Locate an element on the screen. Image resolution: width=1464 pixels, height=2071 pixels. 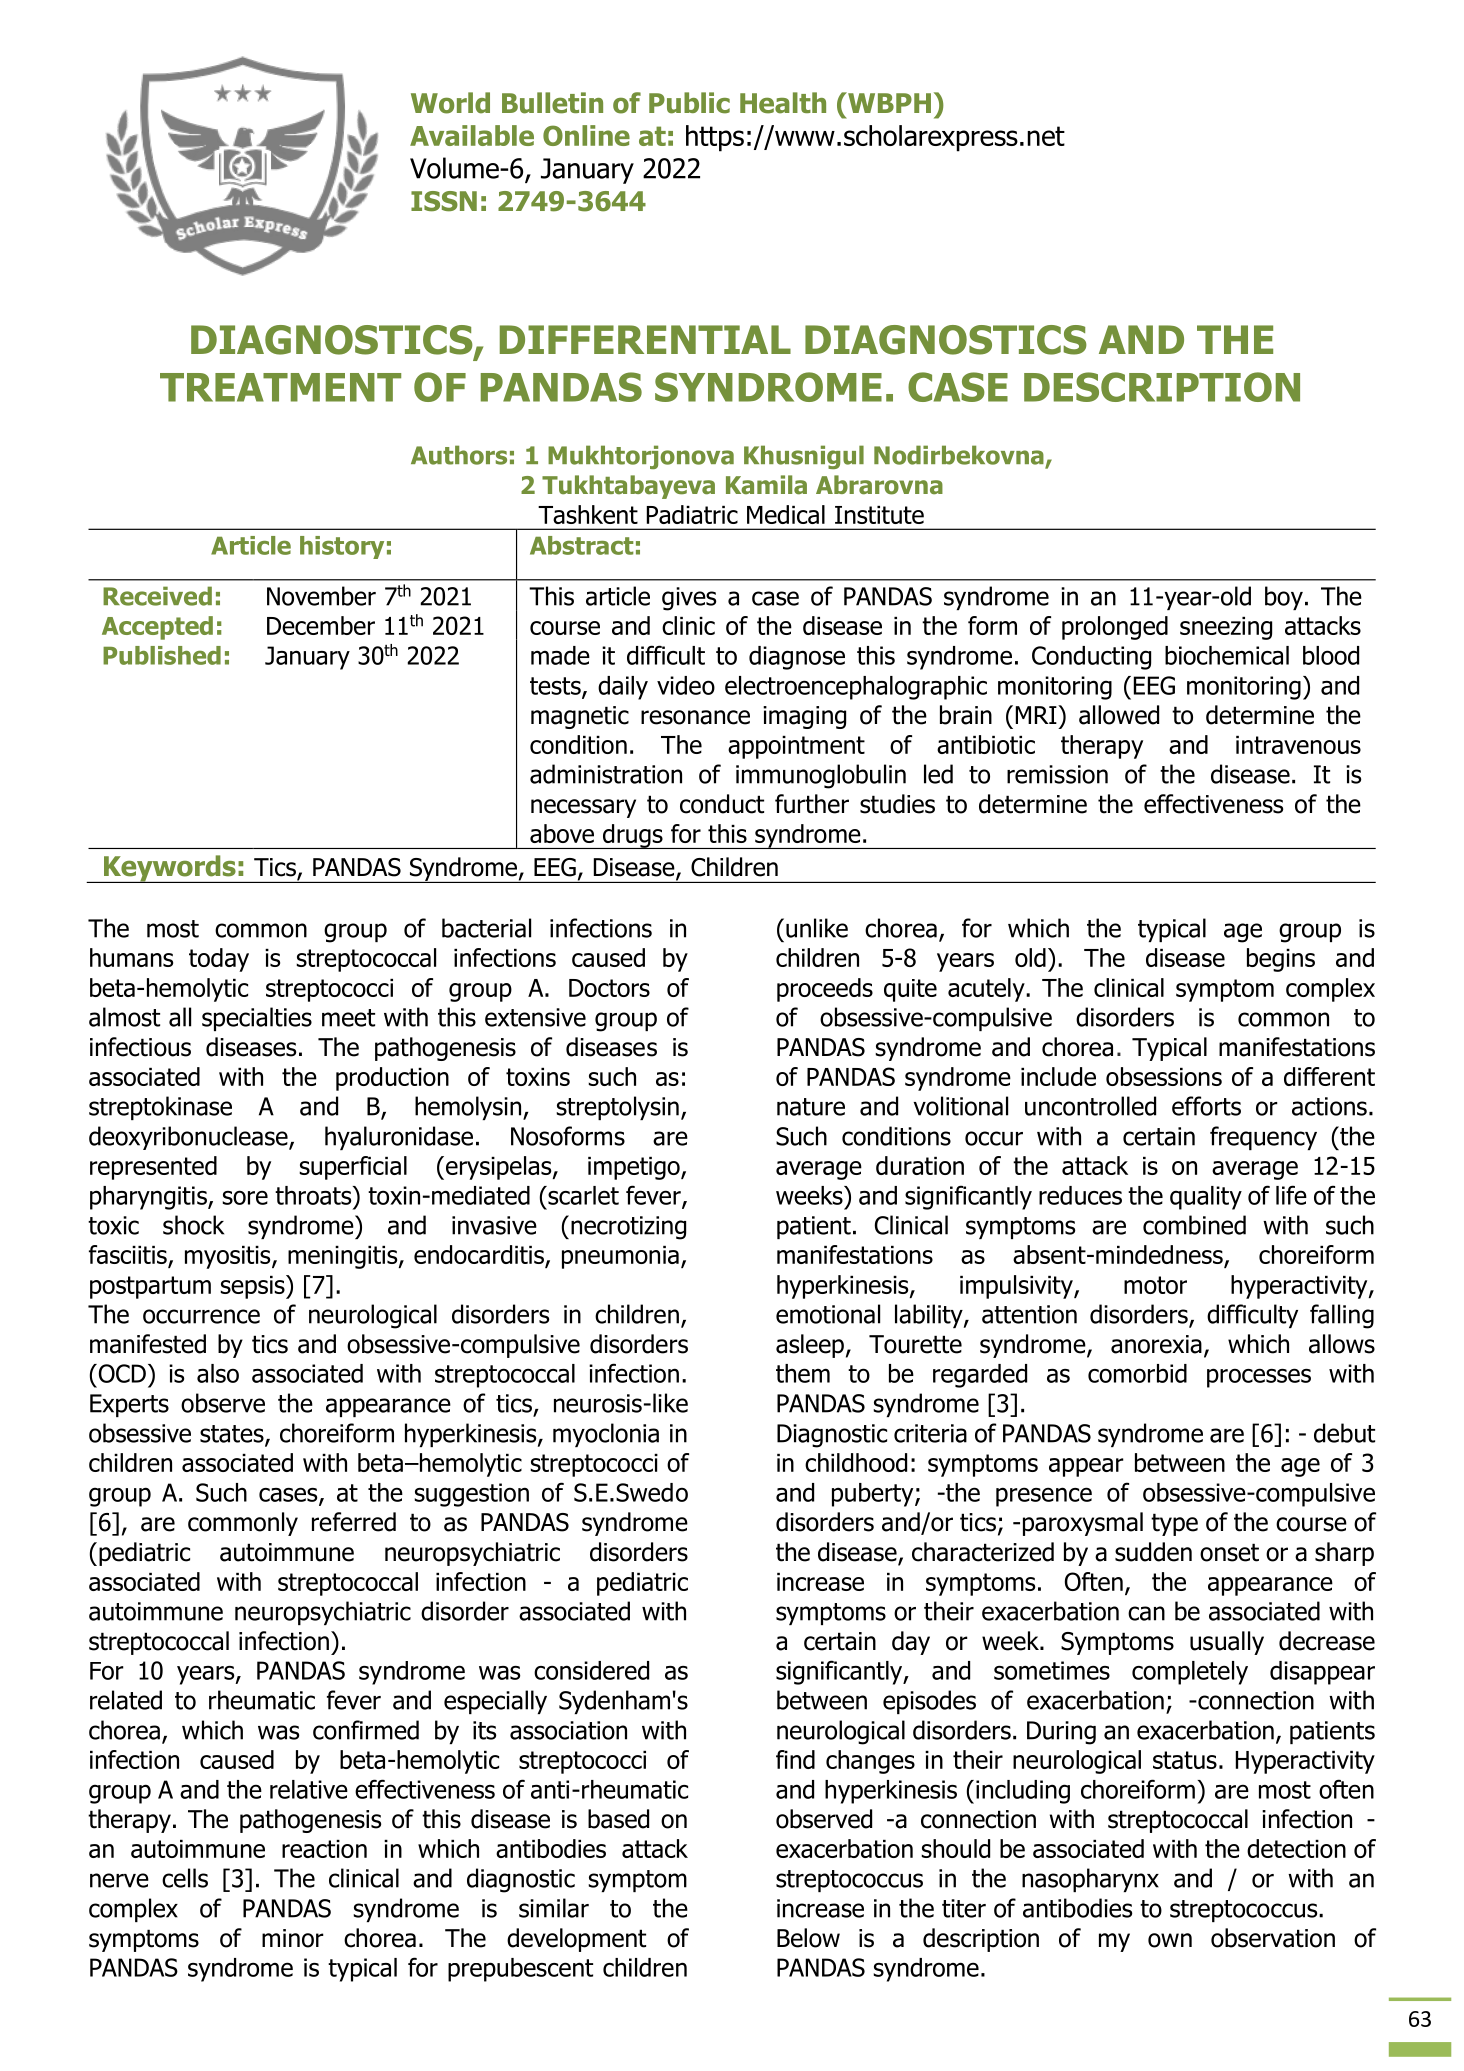
Public is located at coordinates (689, 103).
